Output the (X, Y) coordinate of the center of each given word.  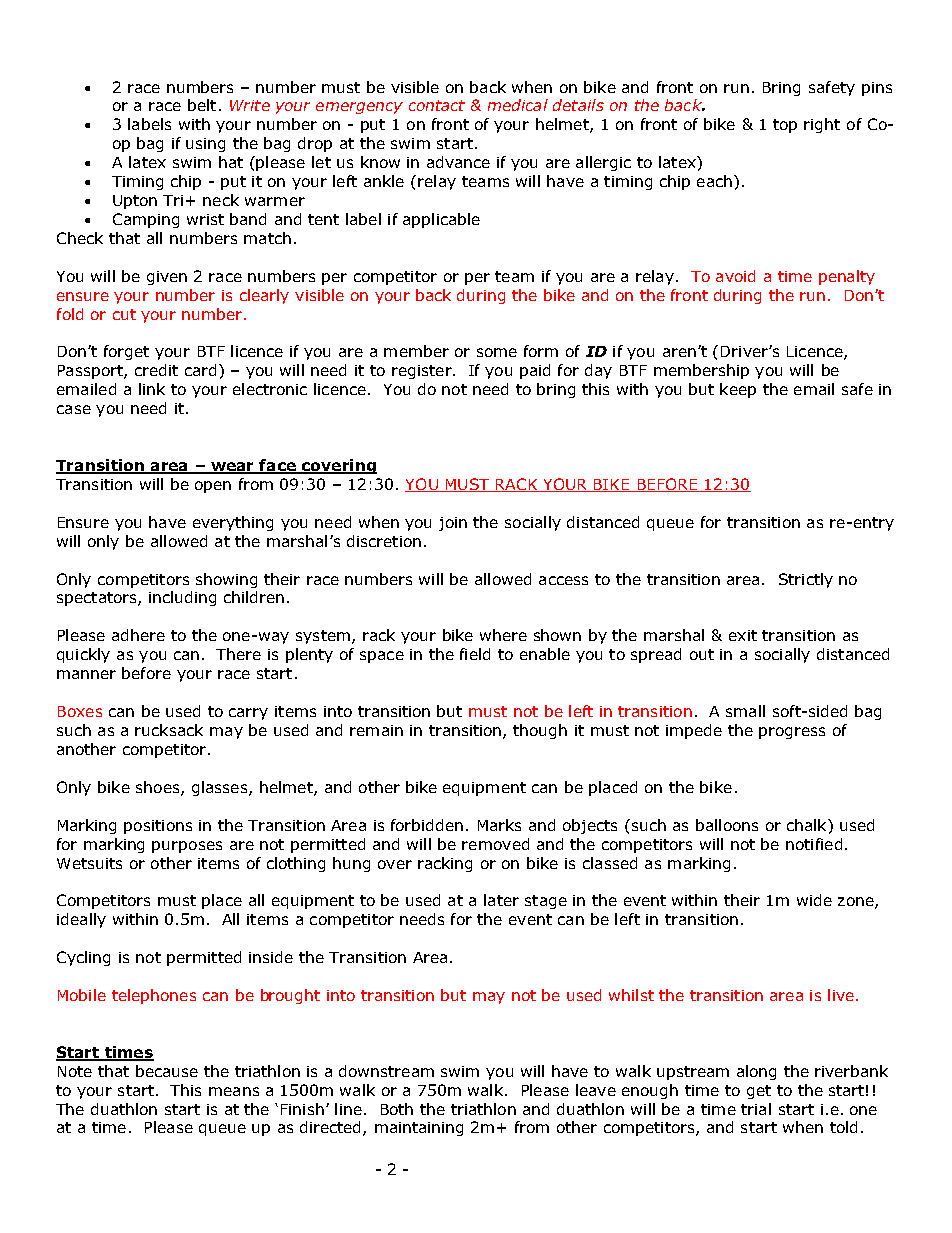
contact (437, 105)
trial (756, 1109)
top (785, 126)
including (182, 598)
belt (202, 105)
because (167, 1071)
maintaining (419, 1129)
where (503, 635)
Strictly (806, 580)
